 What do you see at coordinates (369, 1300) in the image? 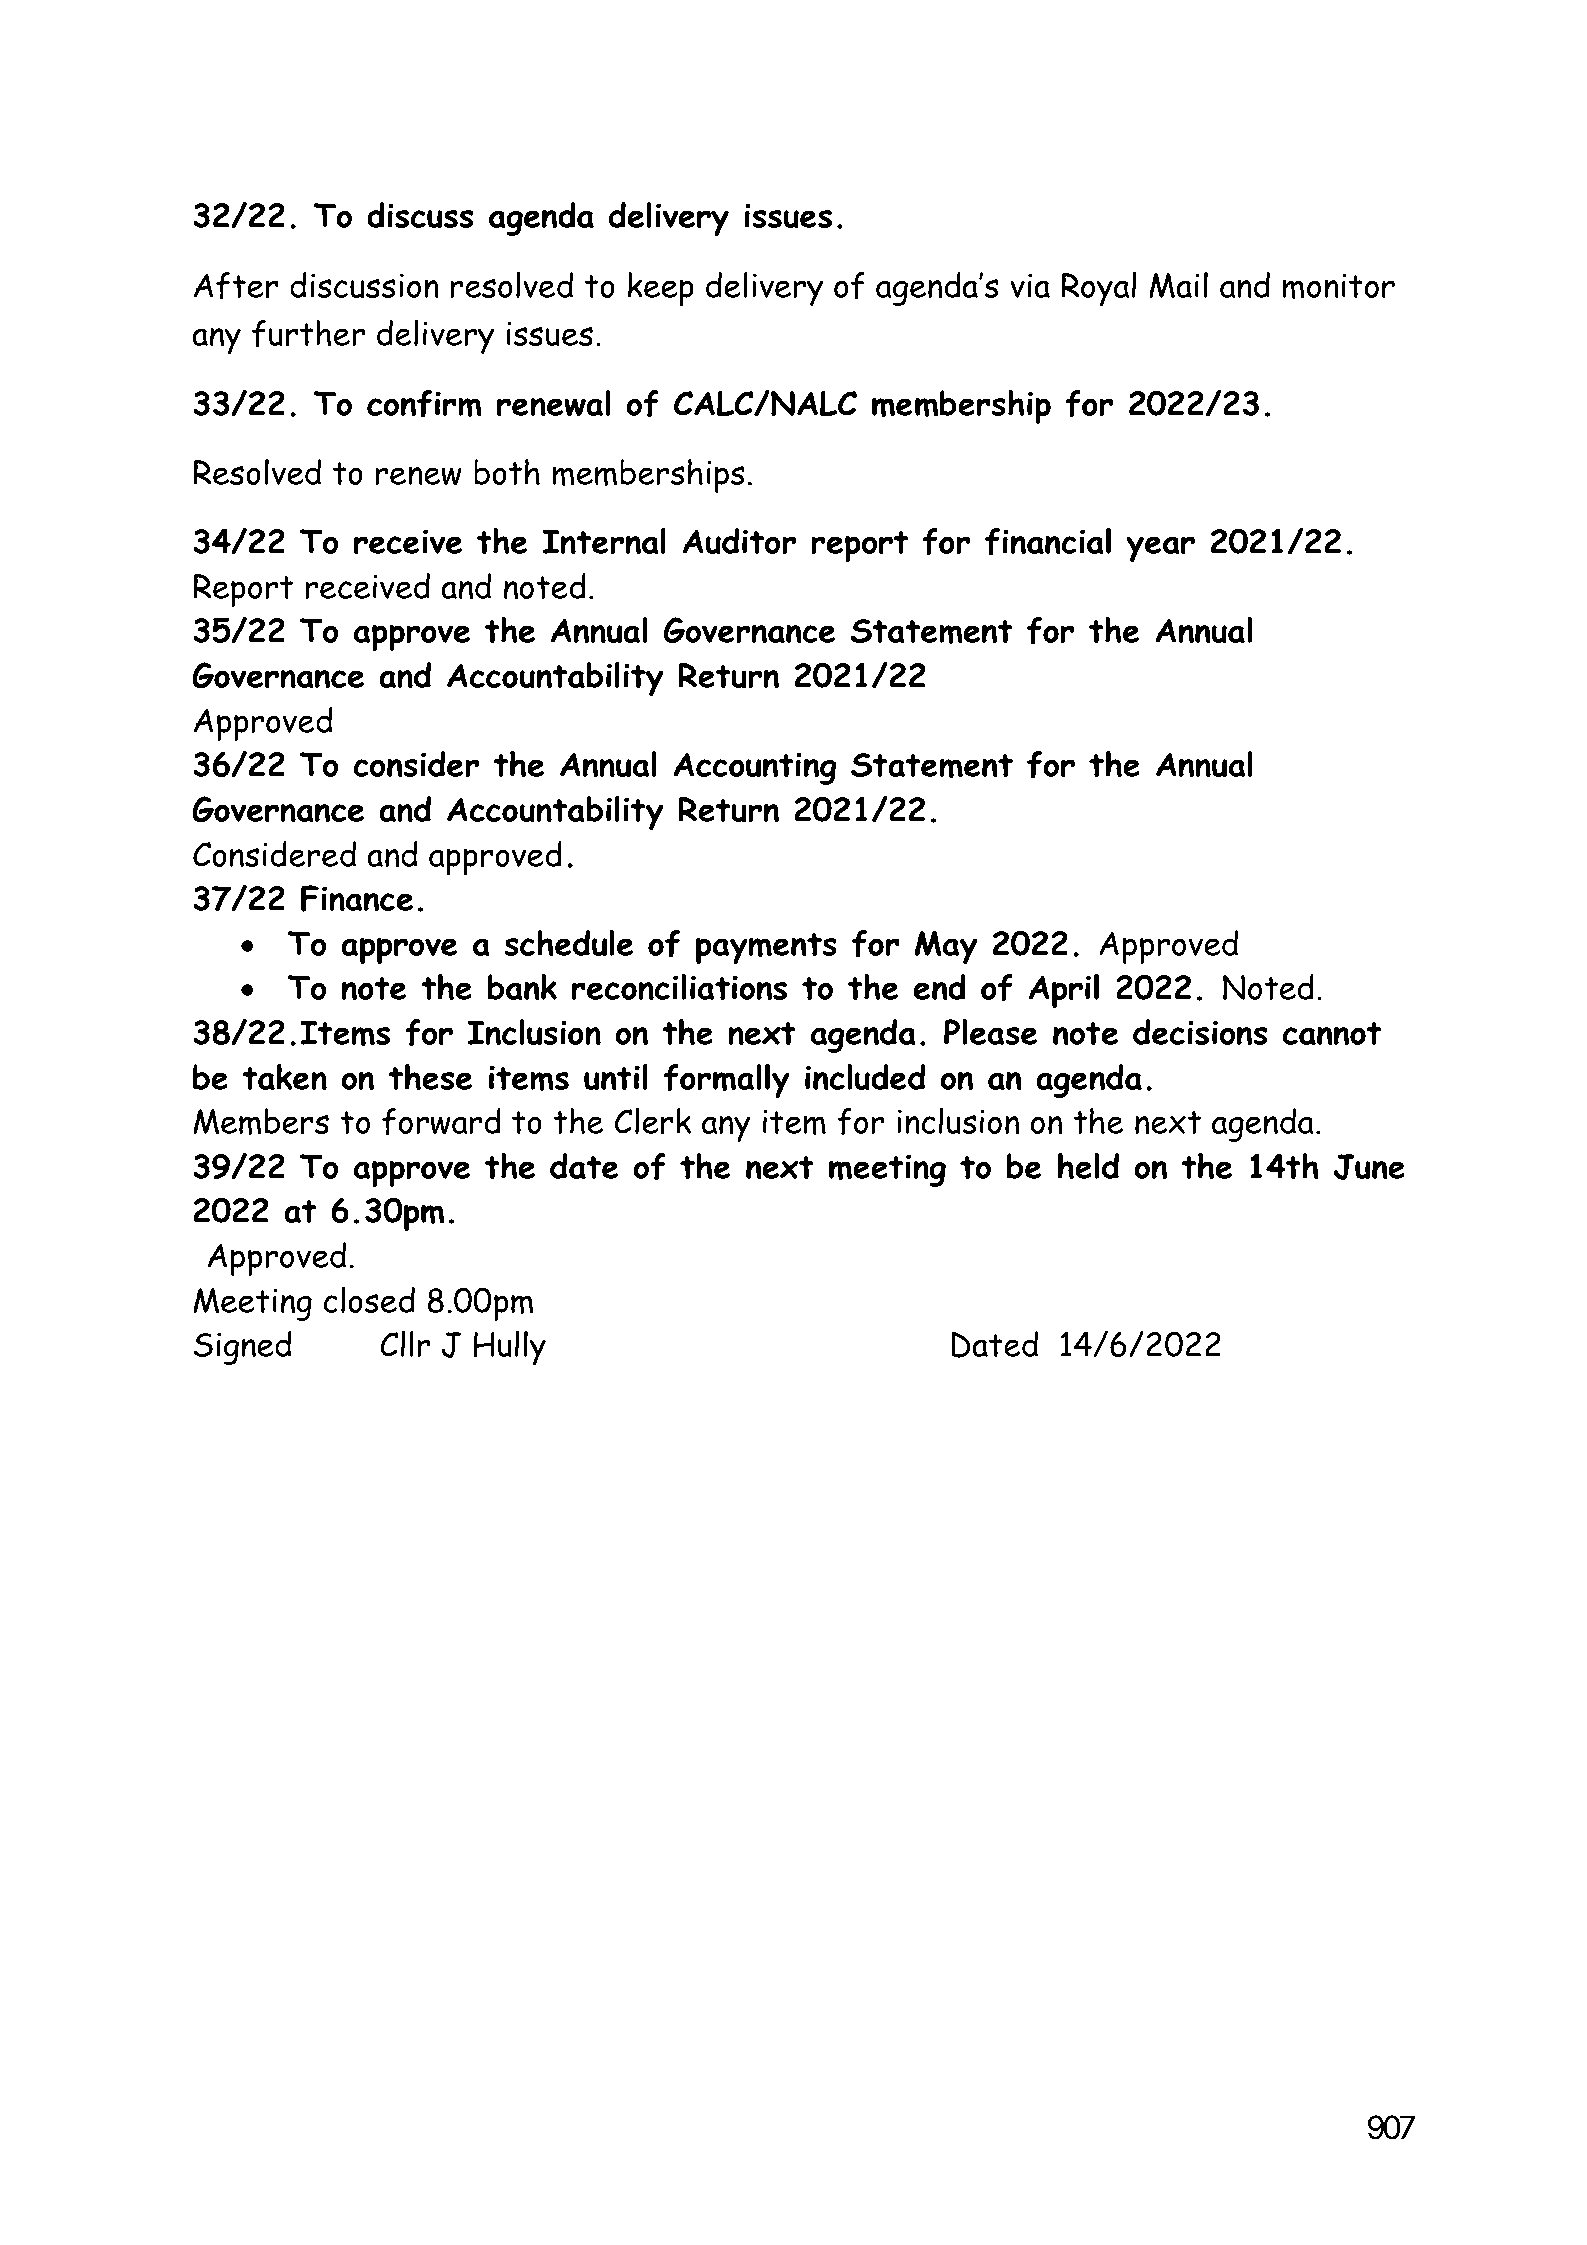
I see `closed` at bounding box center [369, 1300].
